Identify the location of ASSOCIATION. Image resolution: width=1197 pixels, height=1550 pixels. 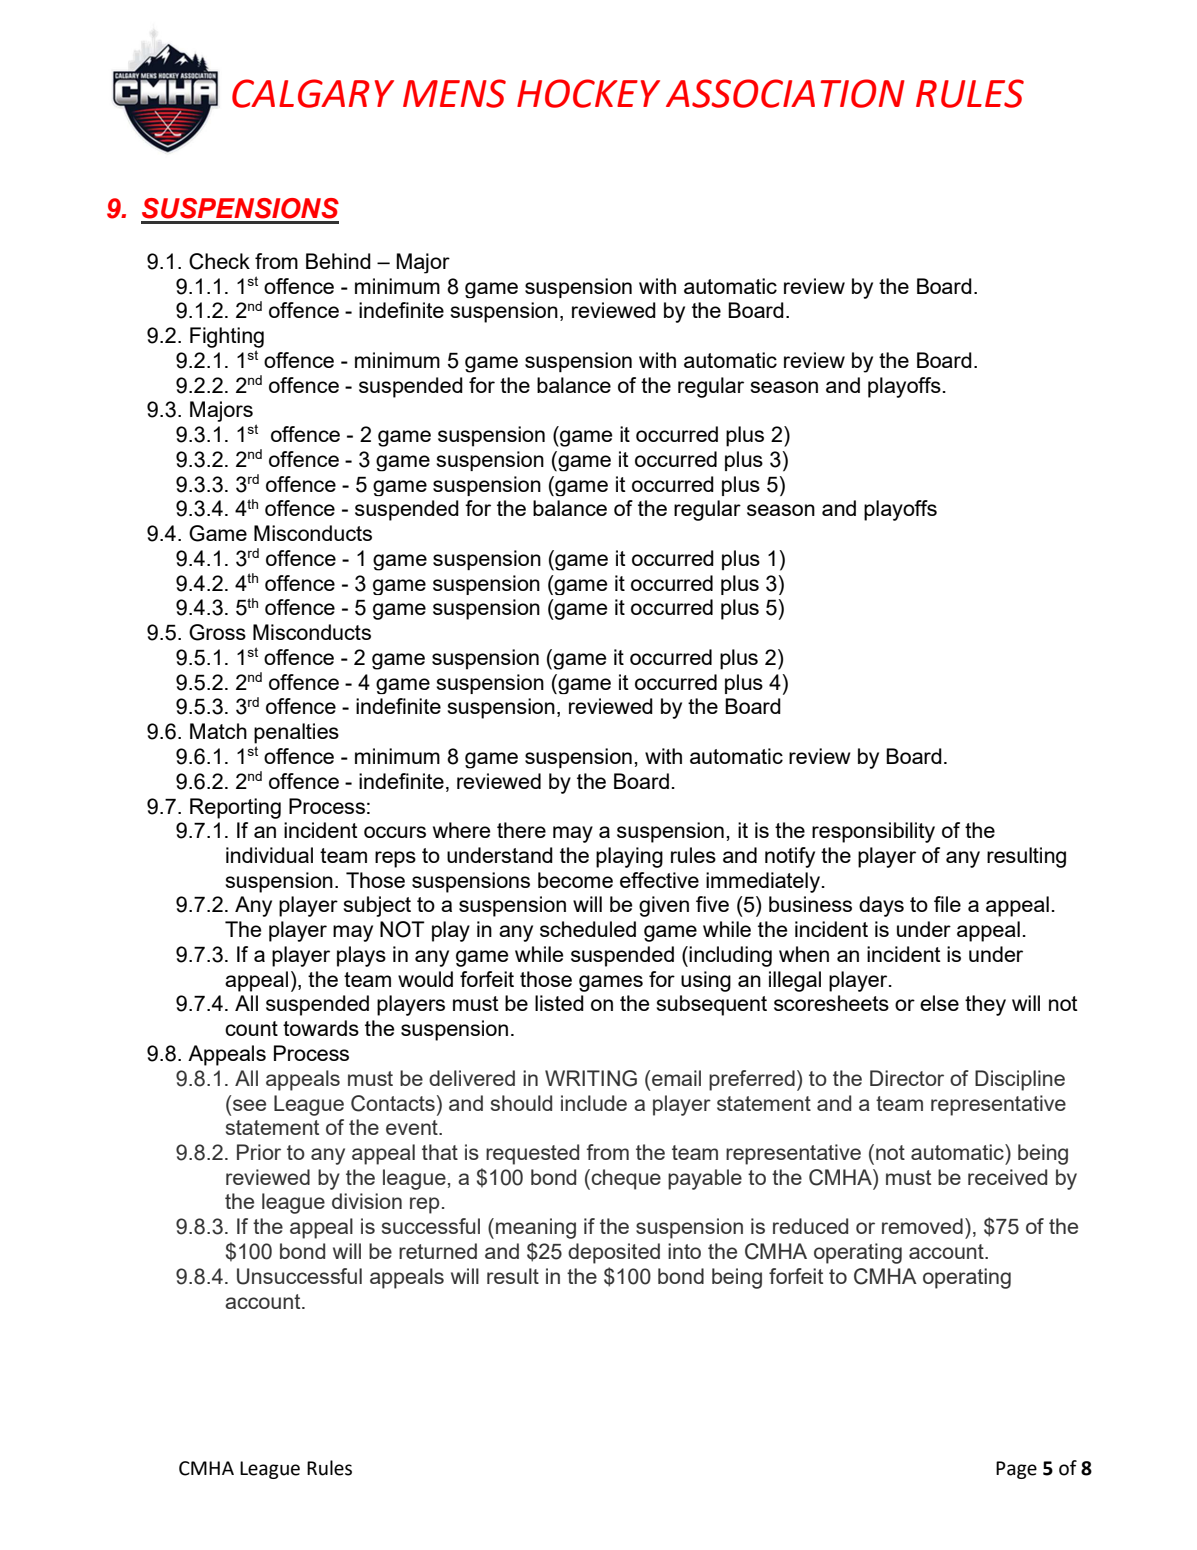
(785, 93).
